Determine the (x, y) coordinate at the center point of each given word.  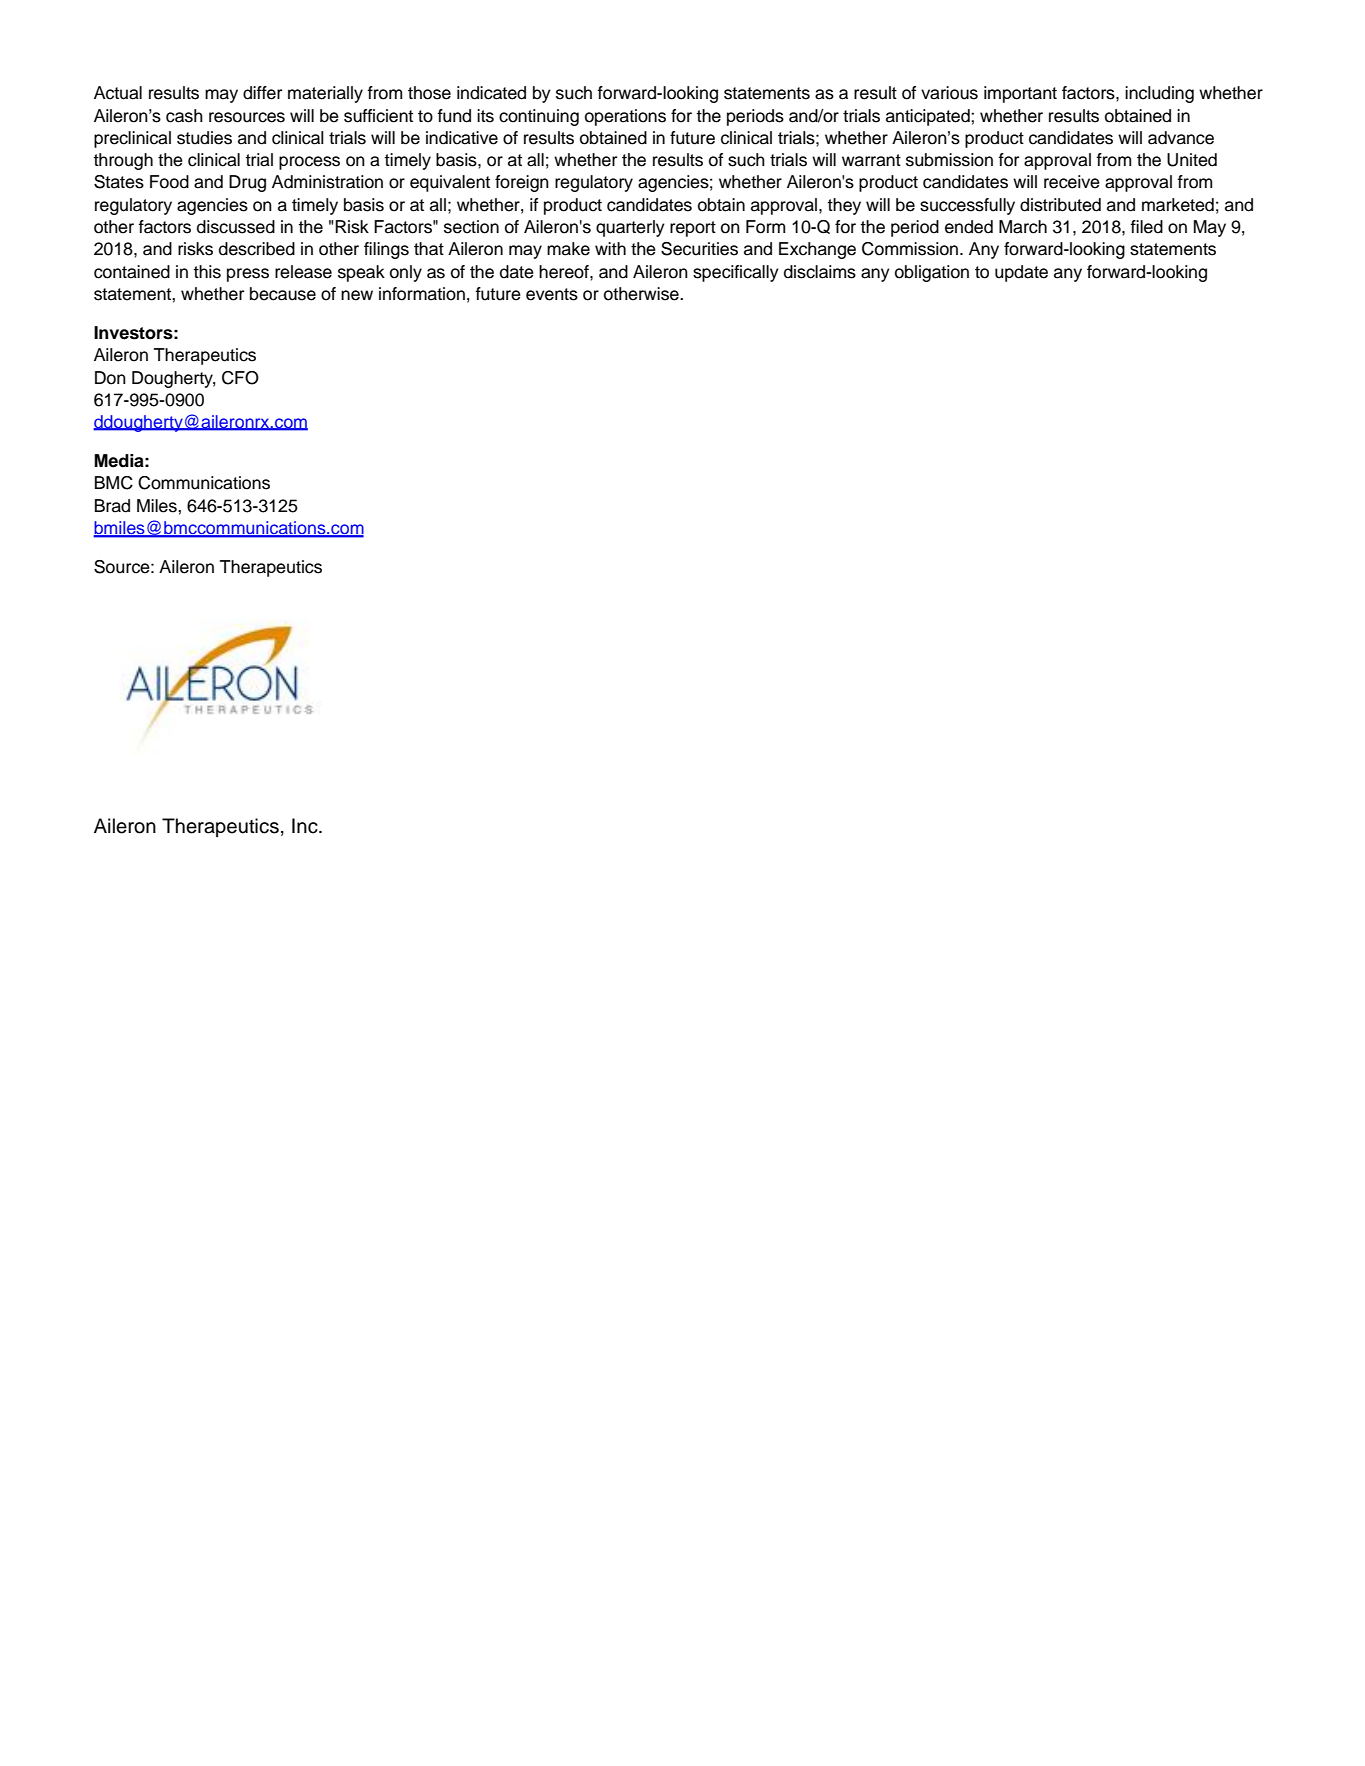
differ (262, 93)
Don (110, 378)
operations (625, 117)
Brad (112, 506)
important (1020, 94)
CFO (240, 378)
